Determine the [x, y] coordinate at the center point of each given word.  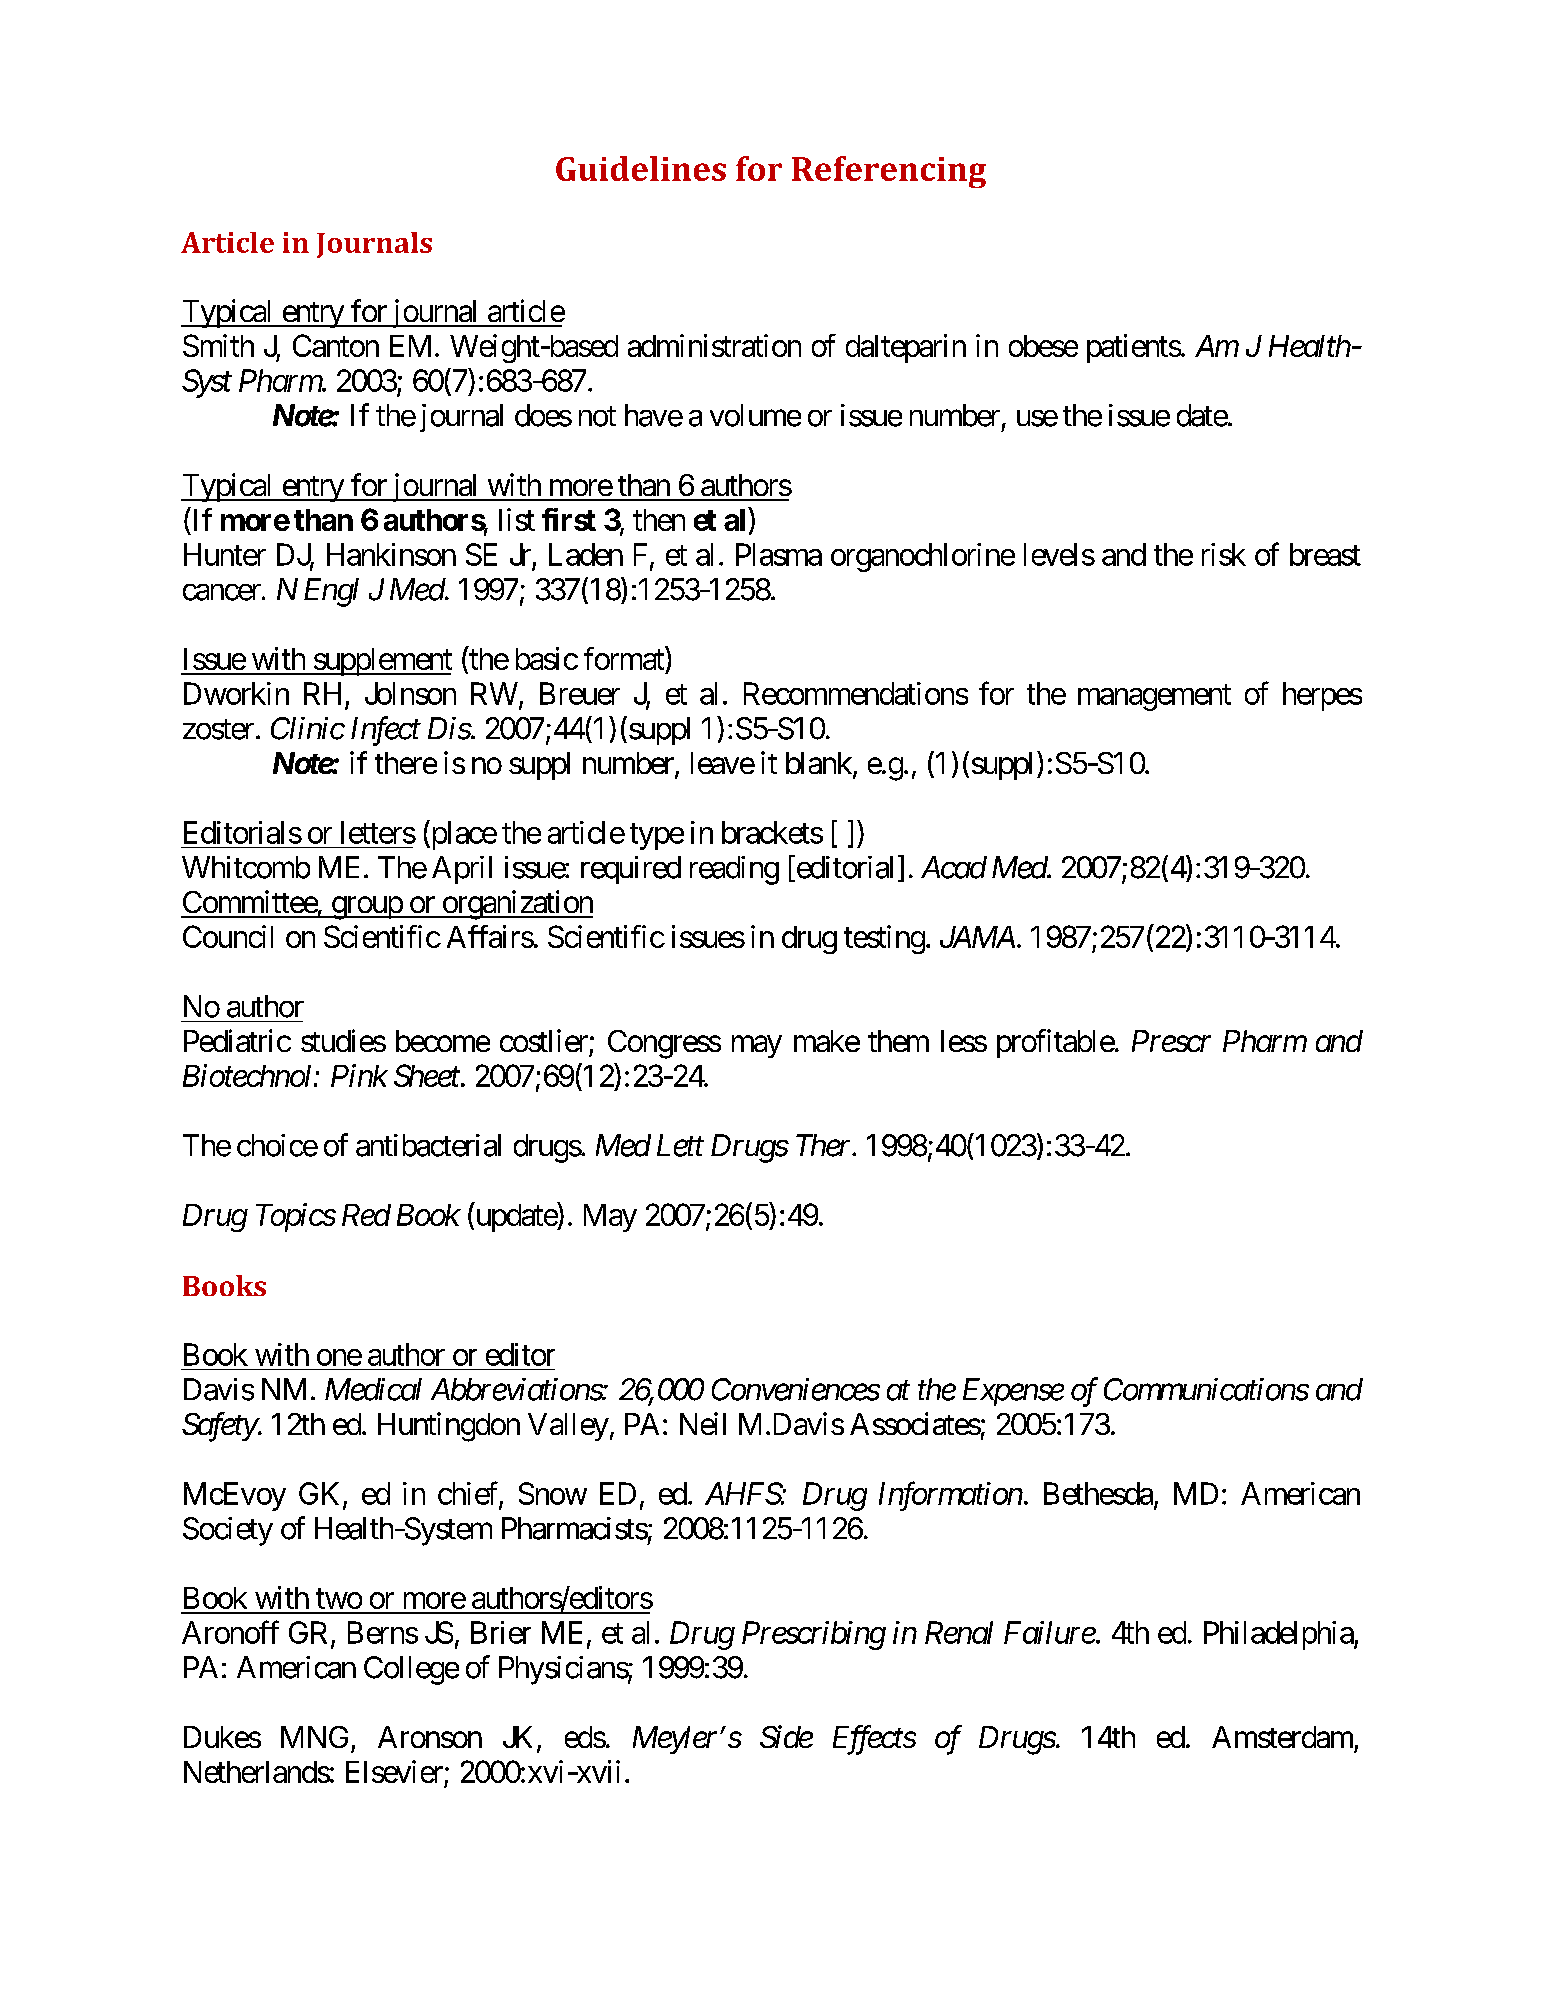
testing [884, 939]
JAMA [977, 937]
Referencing [889, 172]
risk [1224, 554]
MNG [314, 1737]
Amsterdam [1282, 1737]
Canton [336, 345]
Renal [959, 1632]
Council [228, 936]
